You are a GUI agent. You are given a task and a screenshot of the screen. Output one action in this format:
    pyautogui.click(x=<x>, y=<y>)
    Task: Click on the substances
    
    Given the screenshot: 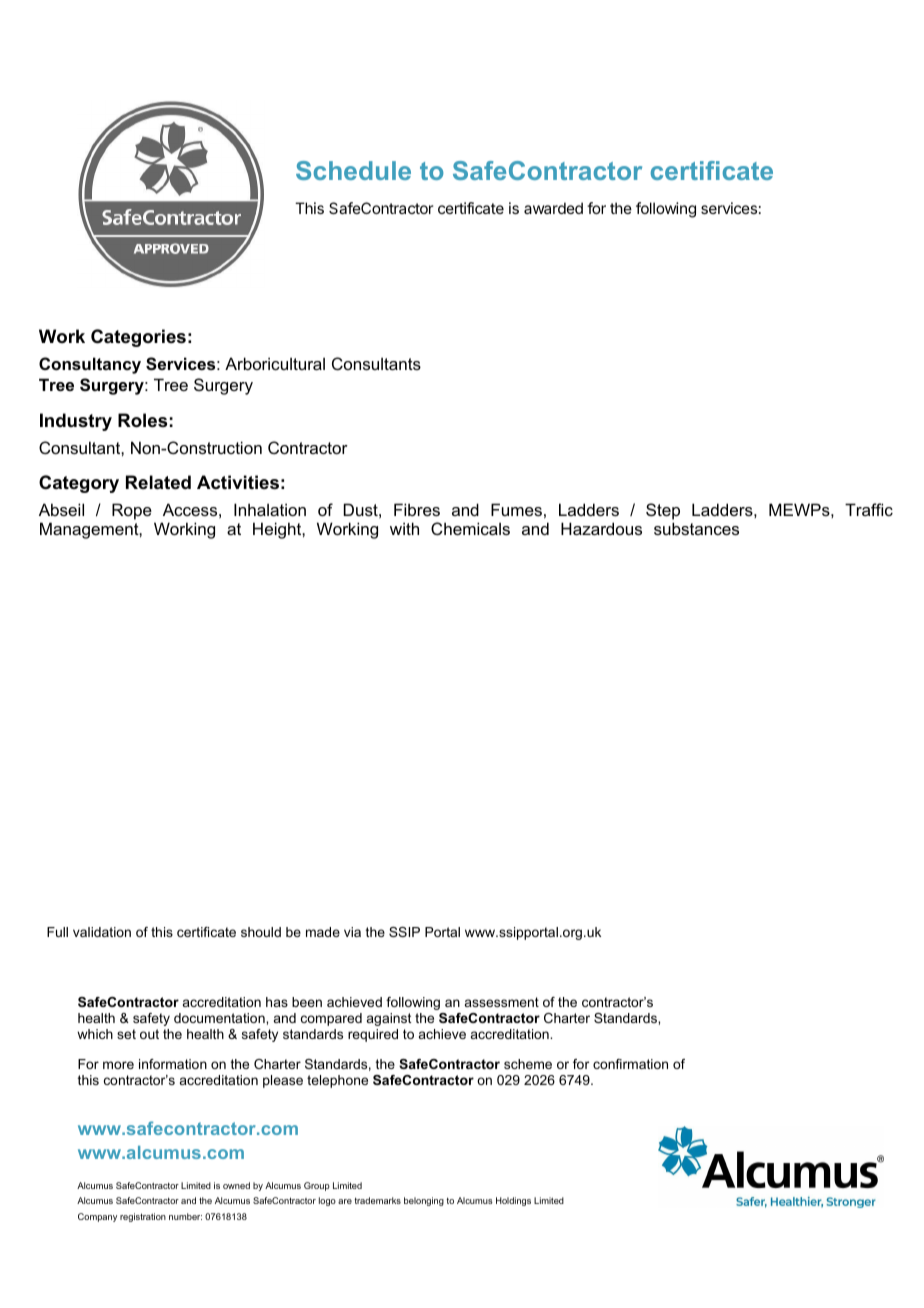 What is the action you would take?
    pyautogui.click(x=696, y=528)
